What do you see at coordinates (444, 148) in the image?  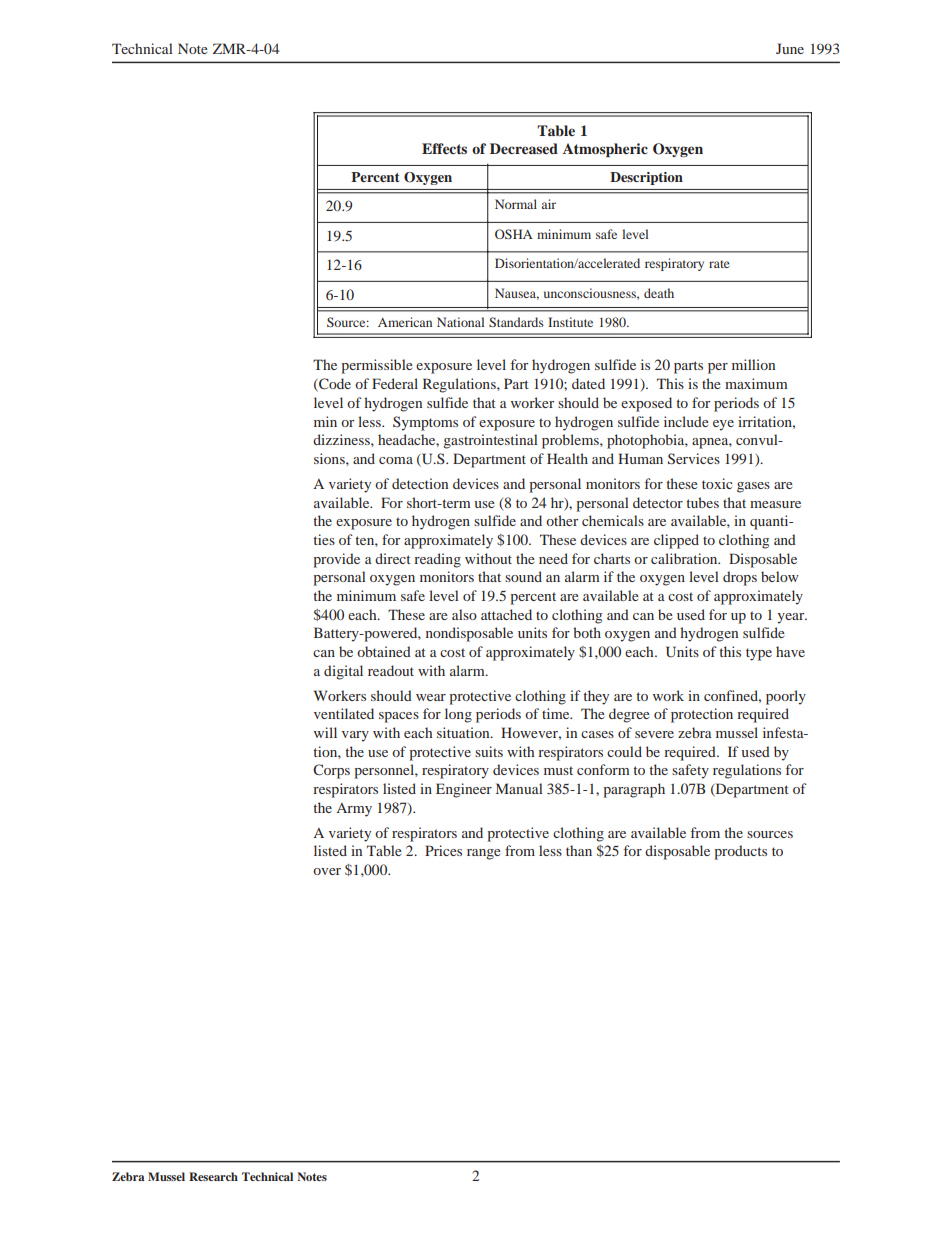 I see `Effects` at bounding box center [444, 148].
